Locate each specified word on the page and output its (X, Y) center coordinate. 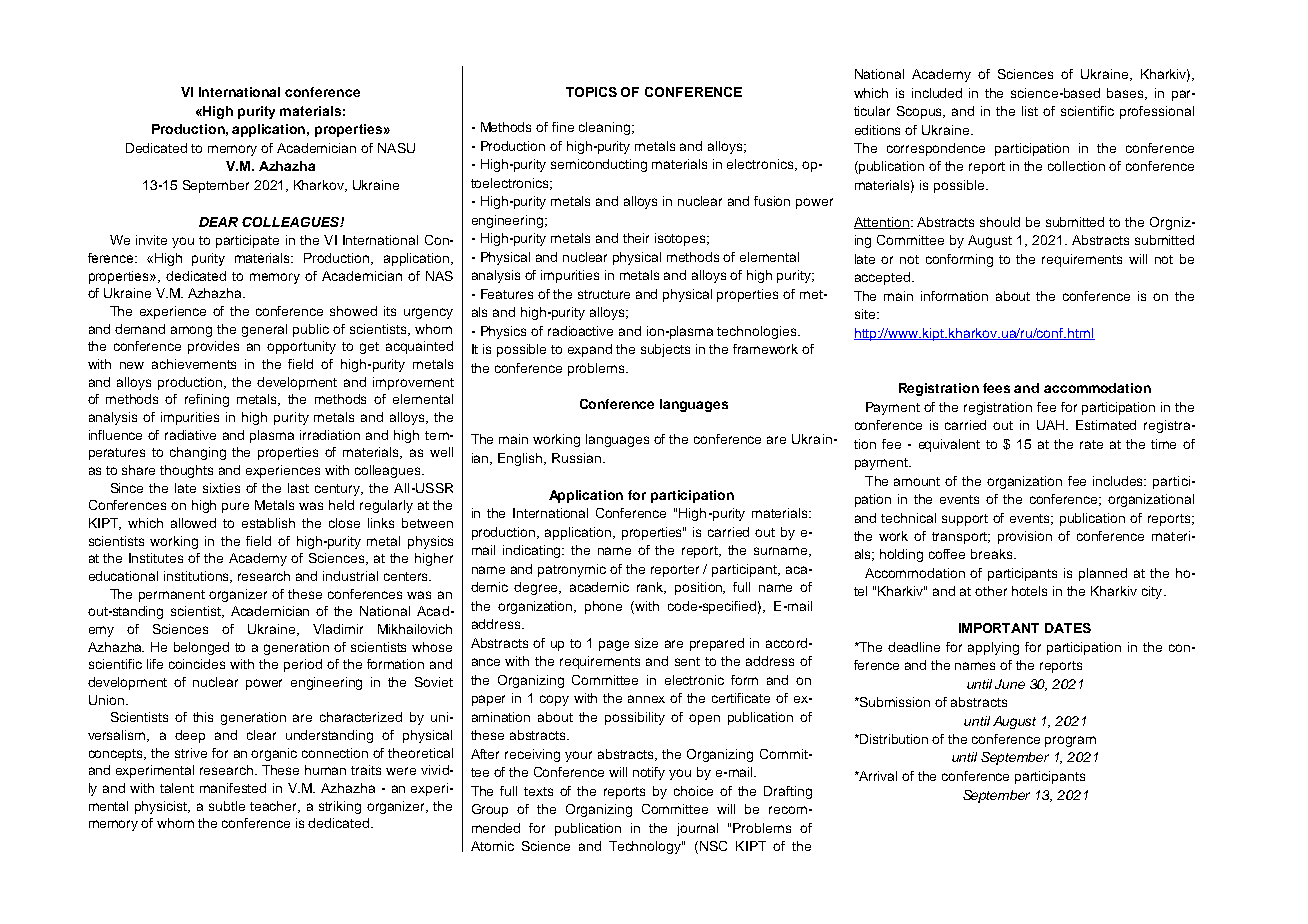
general (264, 330)
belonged (201, 648)
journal (697, 829)
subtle (227, 806)
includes (1119, 481)
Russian (576, 458)
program (1070, 741)
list (1030, 111)
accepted (884, 278)
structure (604, 294)
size (646, 643)
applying (993, 648)
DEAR (218, 222)
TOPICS (591, 92)
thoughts (186, 471)
